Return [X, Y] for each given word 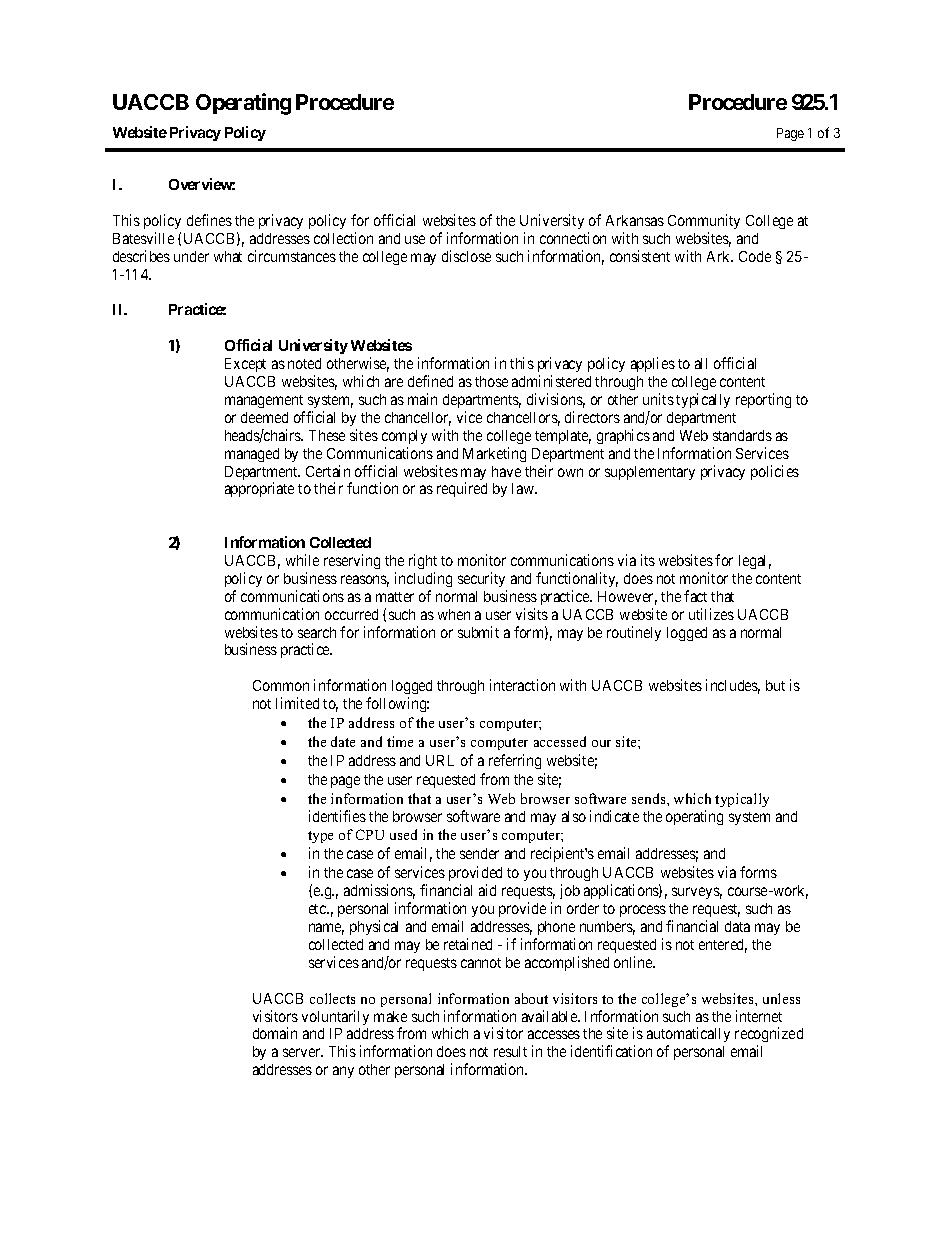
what [228, 256]
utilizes [711, 614]
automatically [688, 1036]
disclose [466, 256]
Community [704, 221]
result [510, 1051]
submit [478, 632]
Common [281, 685]
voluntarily [335, 1017]
